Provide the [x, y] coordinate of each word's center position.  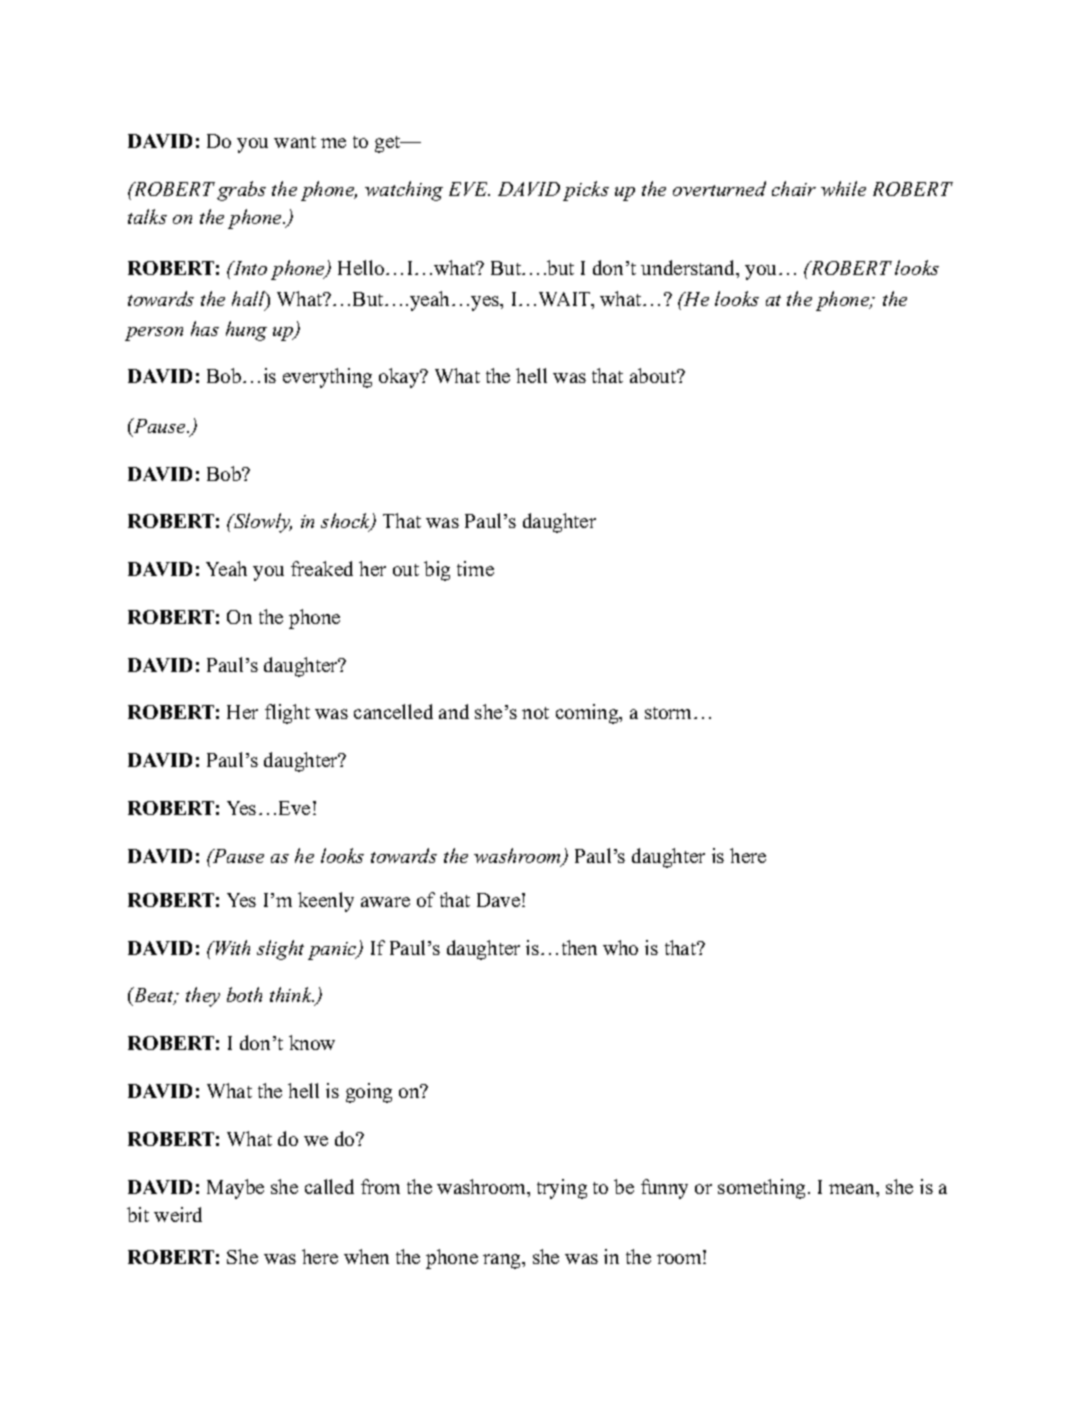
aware [385, 902]
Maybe [235, 1189]
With [232, 947]
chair [794, 188]
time [475, 568]
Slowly [262, 523]
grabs [241, 191]
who [620, 947]
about [654, 375]
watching [404, 191]
